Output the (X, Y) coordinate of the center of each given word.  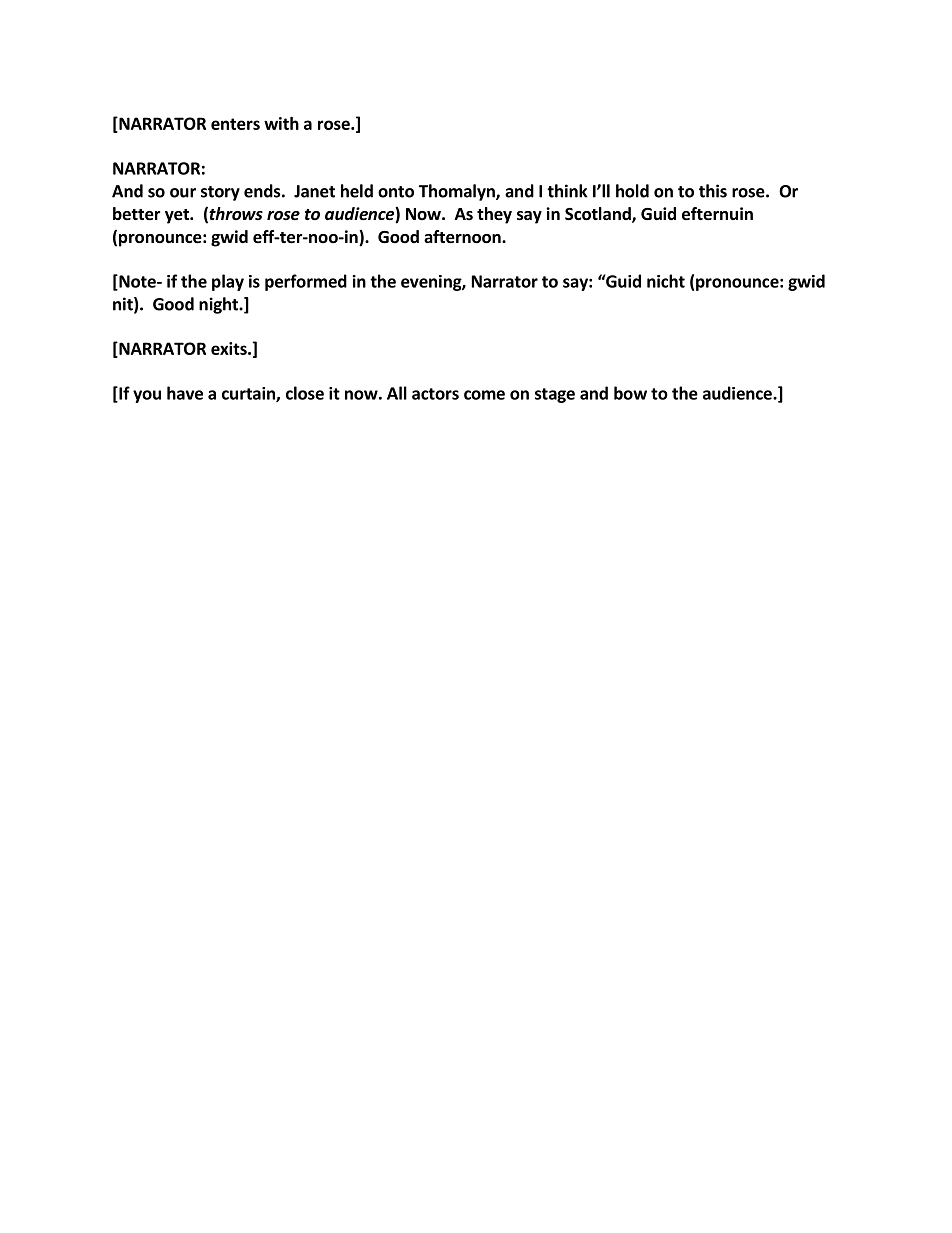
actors (435, 394)
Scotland (599, 215)
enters (235, 124)
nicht (666, 281)
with (281, 123)
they (494, 215)
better (137, 214)
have (185, 393)
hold (632, 191)
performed (306, 282)
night (219, 305)
